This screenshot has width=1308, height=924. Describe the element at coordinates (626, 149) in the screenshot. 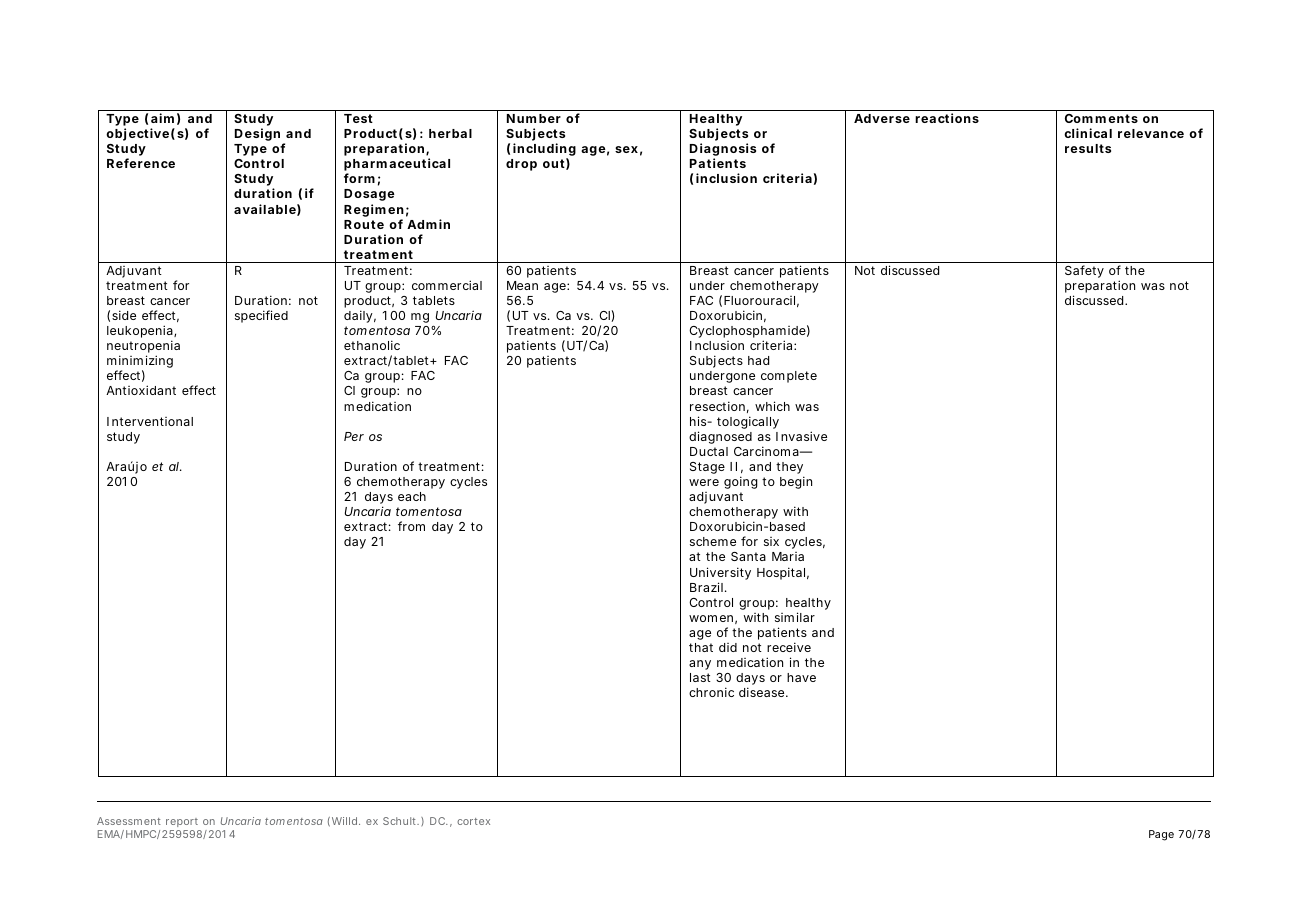

I see `sex` at that location.
